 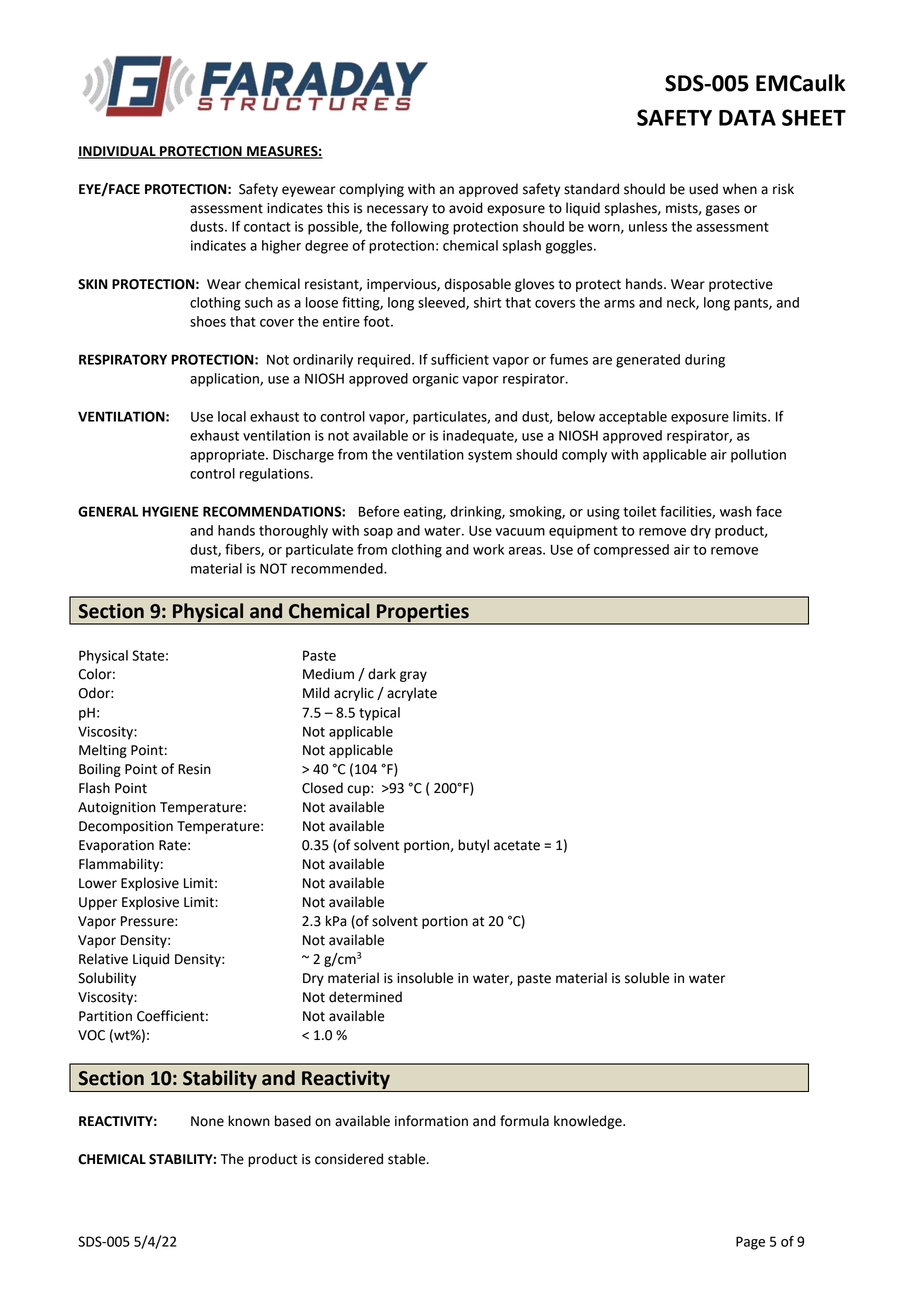 I want to click on Resin, so click(x=194, y=769).
